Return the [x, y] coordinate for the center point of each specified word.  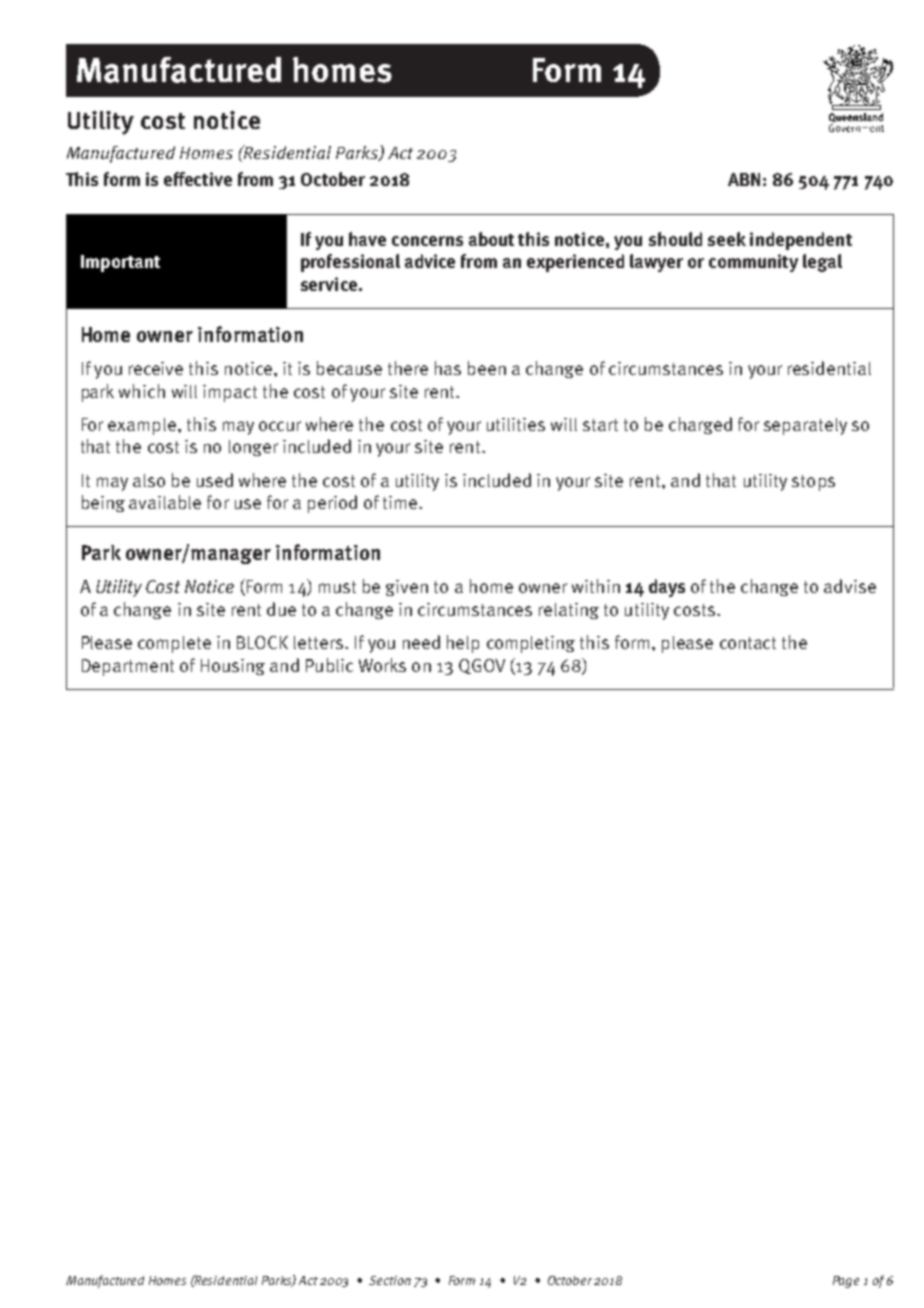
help [463, 644]
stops [813, 483]
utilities [516, 424]
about [491, 239]
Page [846, 1282]
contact [748, 643]
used [215, 480]
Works [382, 665]
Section [390, 1280]
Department [128, 667]
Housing [233, 667]
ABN [744, 179]
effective [198, 179]
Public [329, 665]
